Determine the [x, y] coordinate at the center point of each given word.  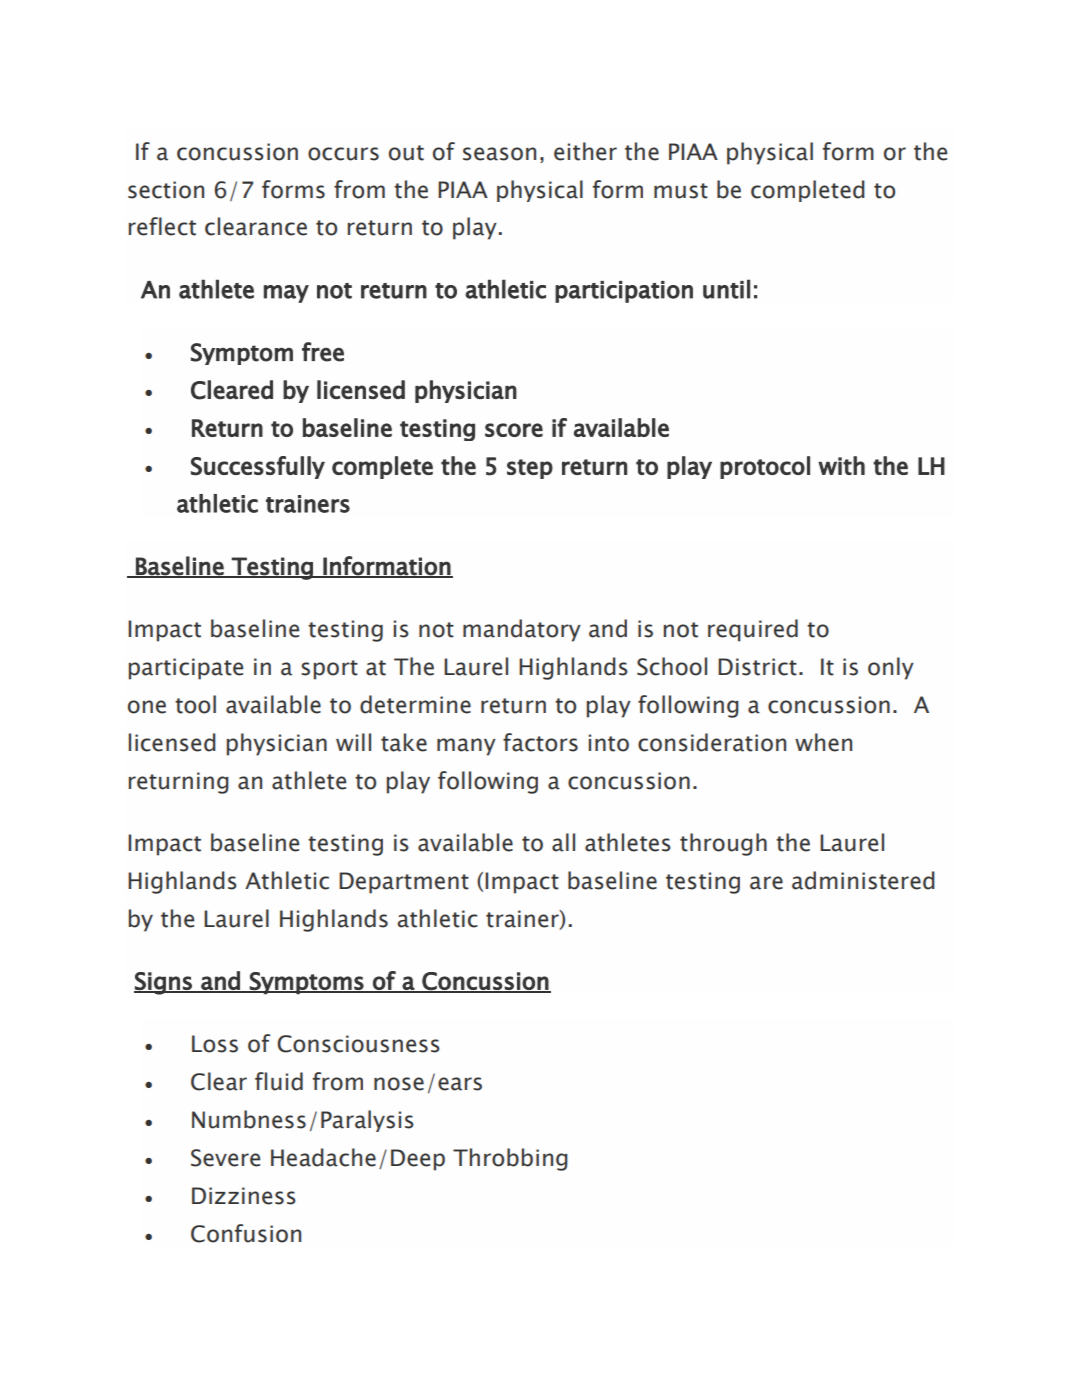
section [166, 190]
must [681, 191]
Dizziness [244, 1196]
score [514, 430]
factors [540, 742]
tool [195, 704]
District [757, 667]
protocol [765, 467]
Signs [164, 983]
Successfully [258, 467]
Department [404, 883]
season [499, 154]
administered [863, 880]
